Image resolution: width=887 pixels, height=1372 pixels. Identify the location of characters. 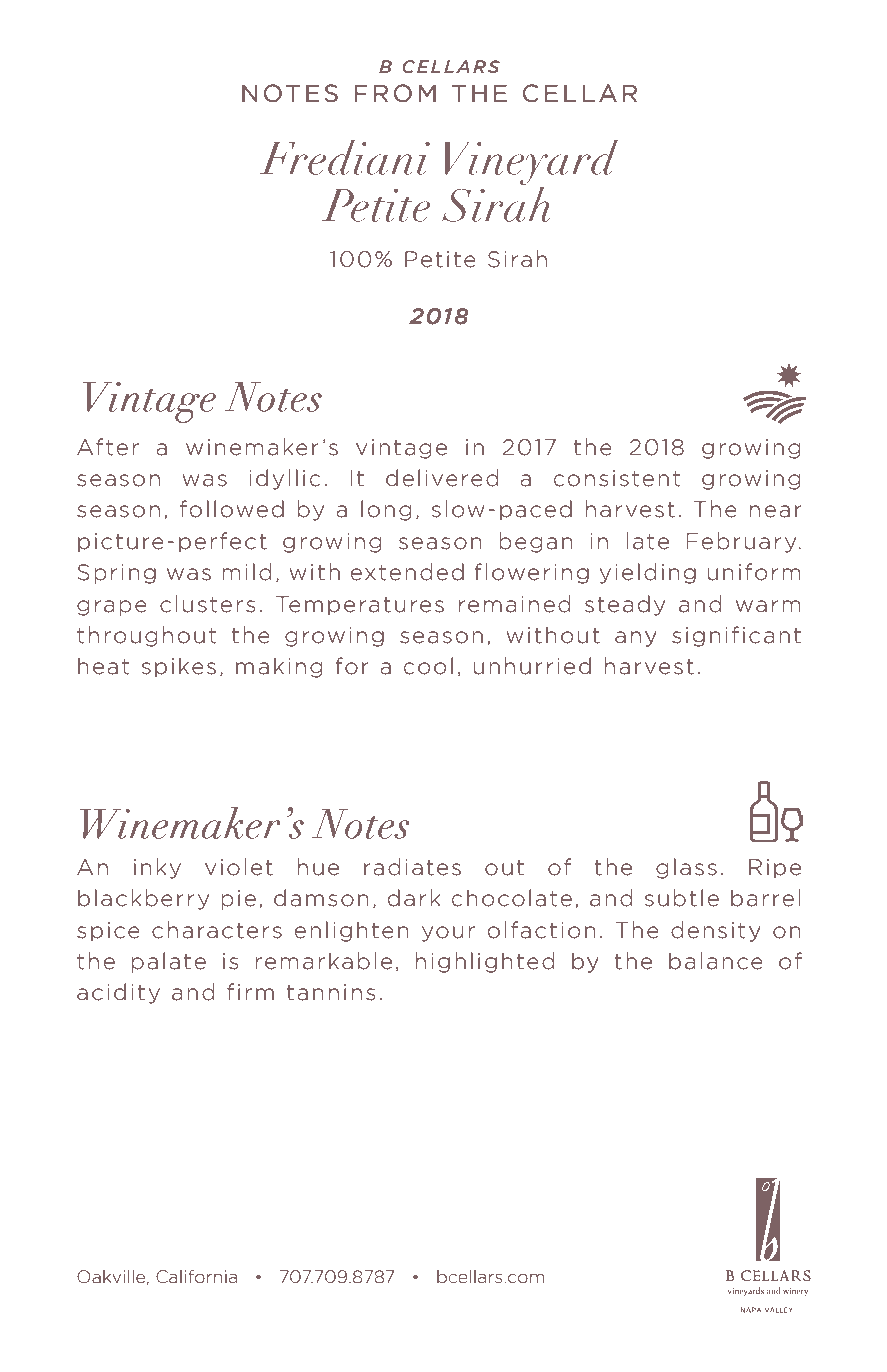
(217, 930).
